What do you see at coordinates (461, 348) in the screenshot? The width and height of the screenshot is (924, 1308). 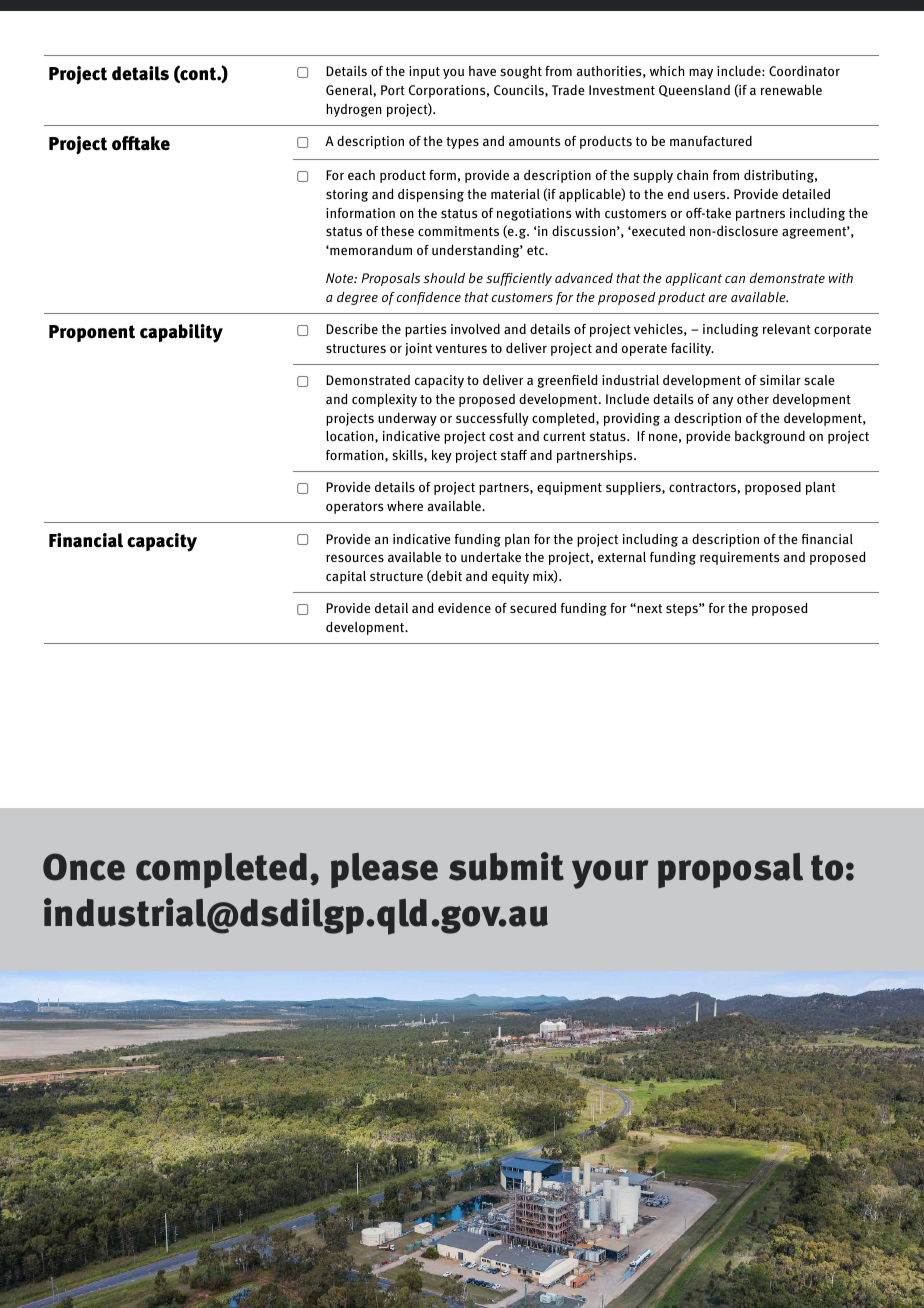 I see `ventures` at bounding box center [461, 348].
